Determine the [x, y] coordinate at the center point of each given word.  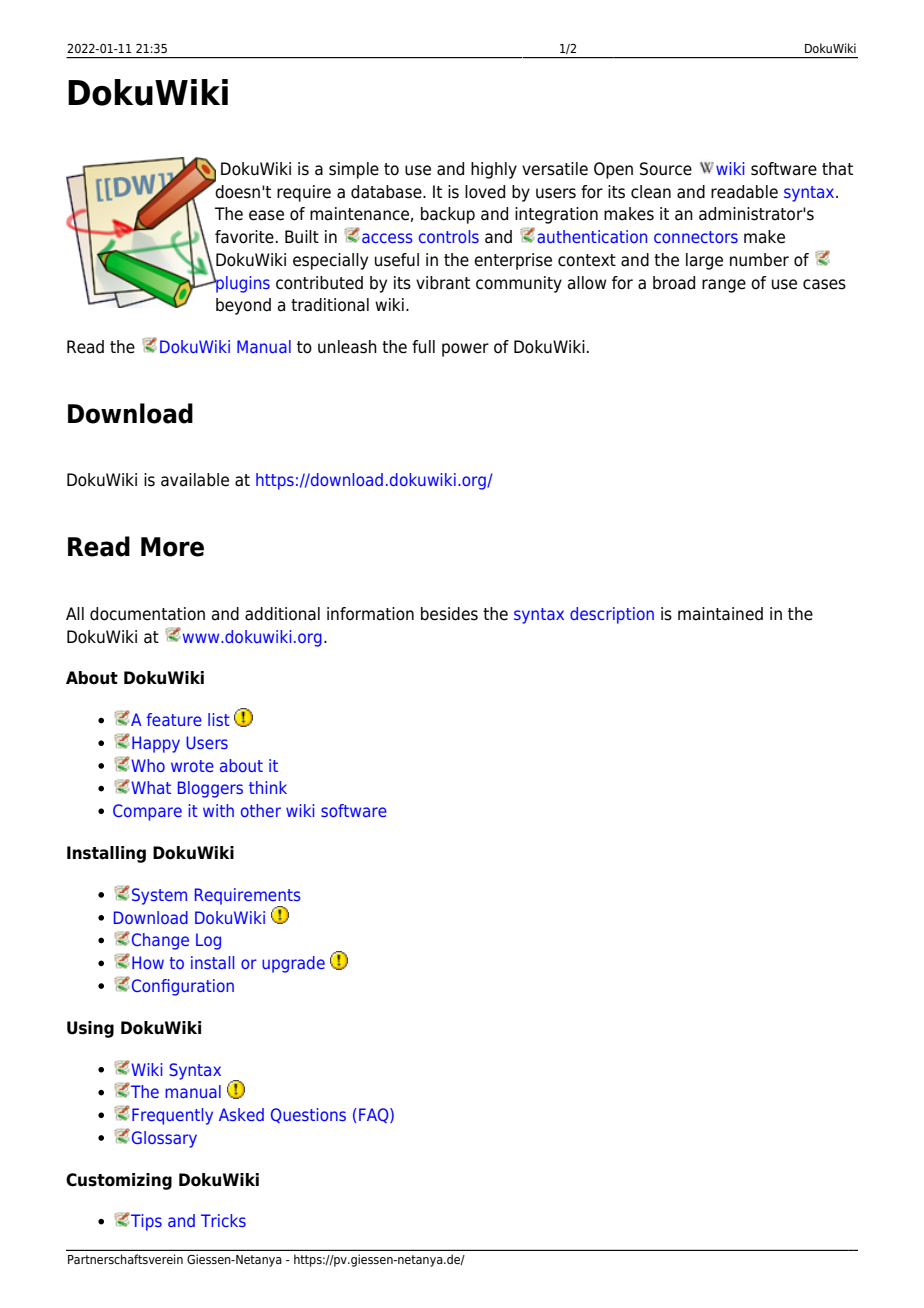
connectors [696, 237]
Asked [241, 1114]
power [465, 350]
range [724, 286]
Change [160, 941]
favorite [244, 237]
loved [485, 192]
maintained [720, 614]
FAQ [375, 1115]
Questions [308, 1115]
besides [449, 614]
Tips [145, 1222]
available [195, 480]
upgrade [293, 964]
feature [174, 719]
